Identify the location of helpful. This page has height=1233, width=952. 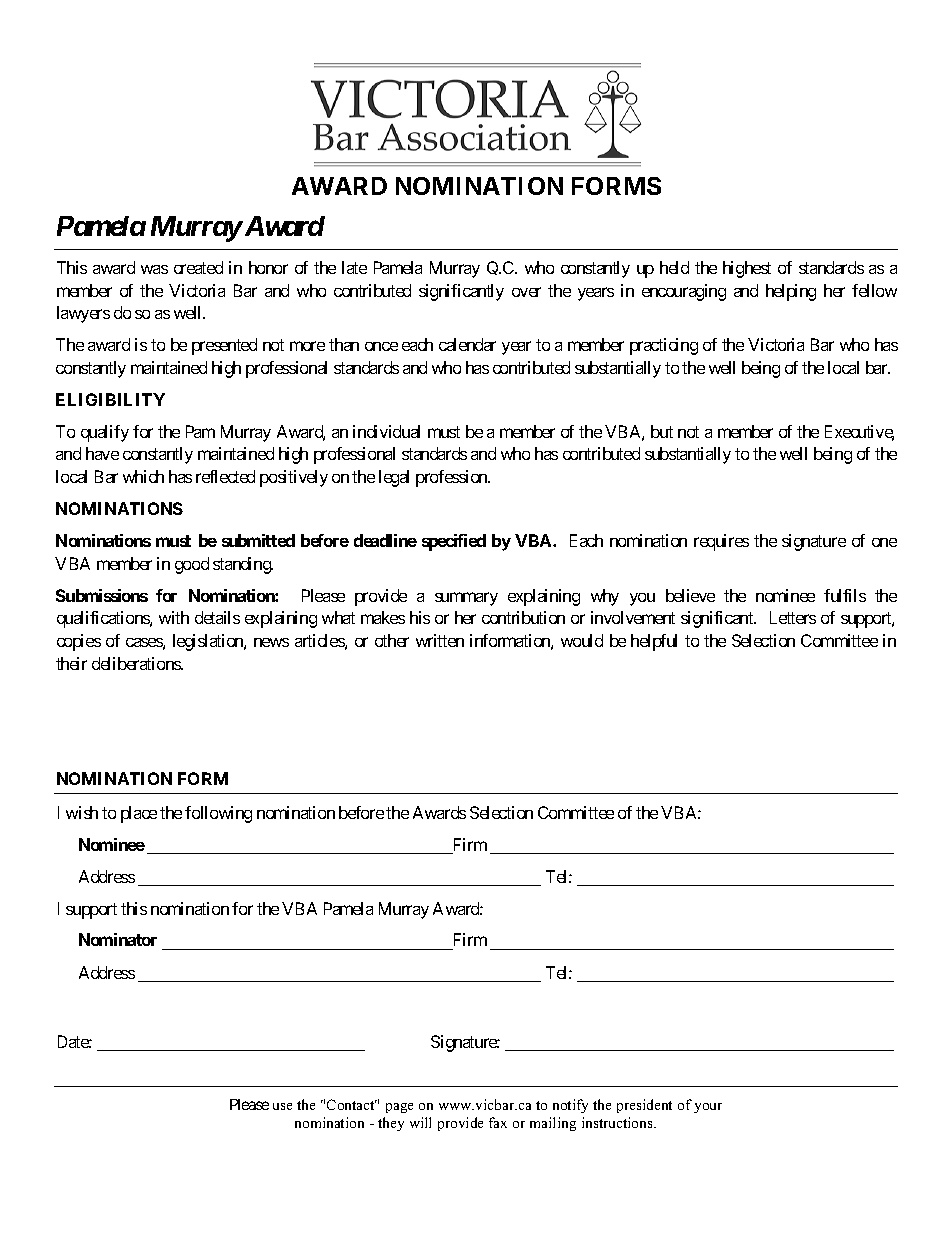
(654, 642).
